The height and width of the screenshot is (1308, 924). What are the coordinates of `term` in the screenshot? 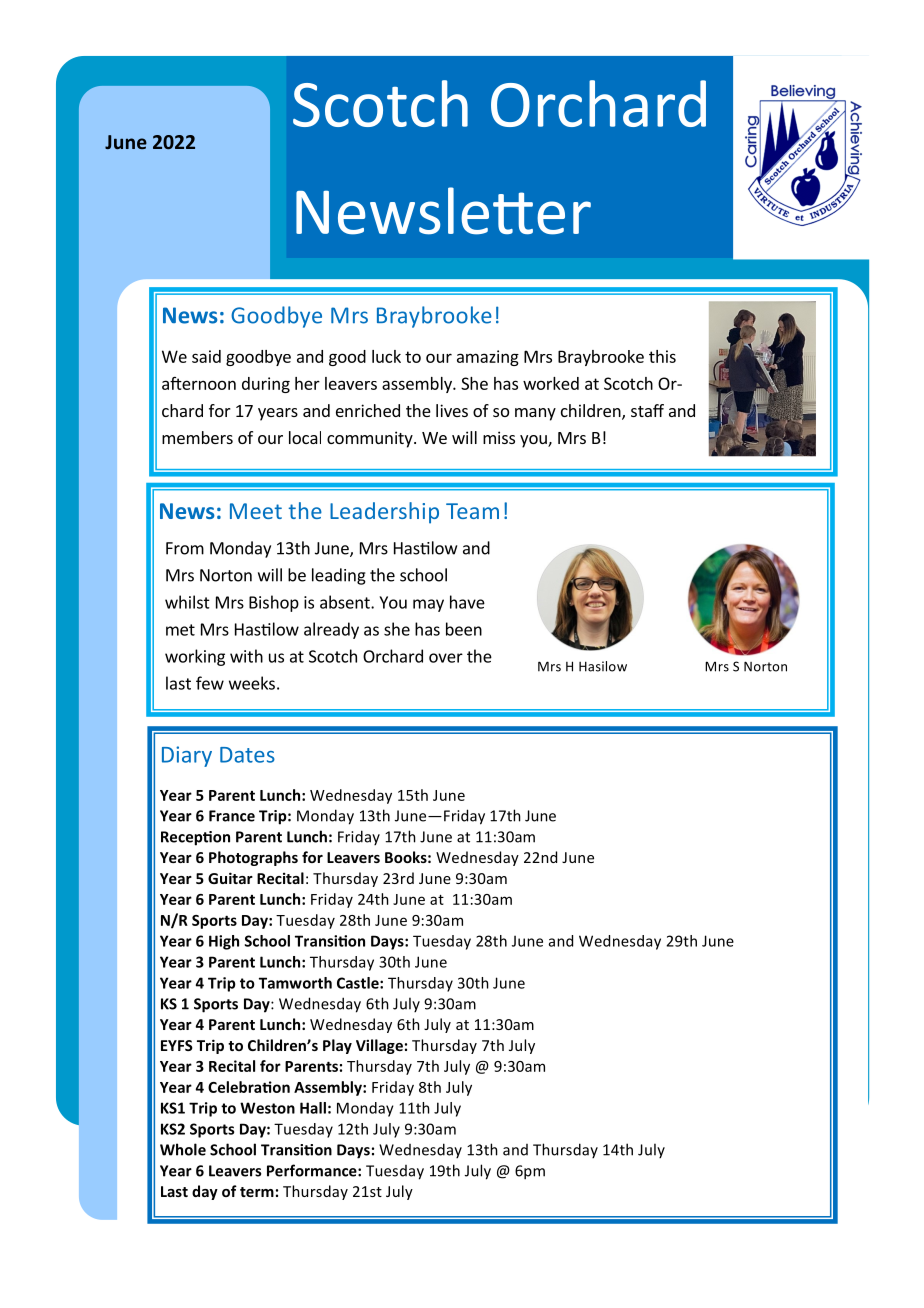 It's located at (257, 1192).
